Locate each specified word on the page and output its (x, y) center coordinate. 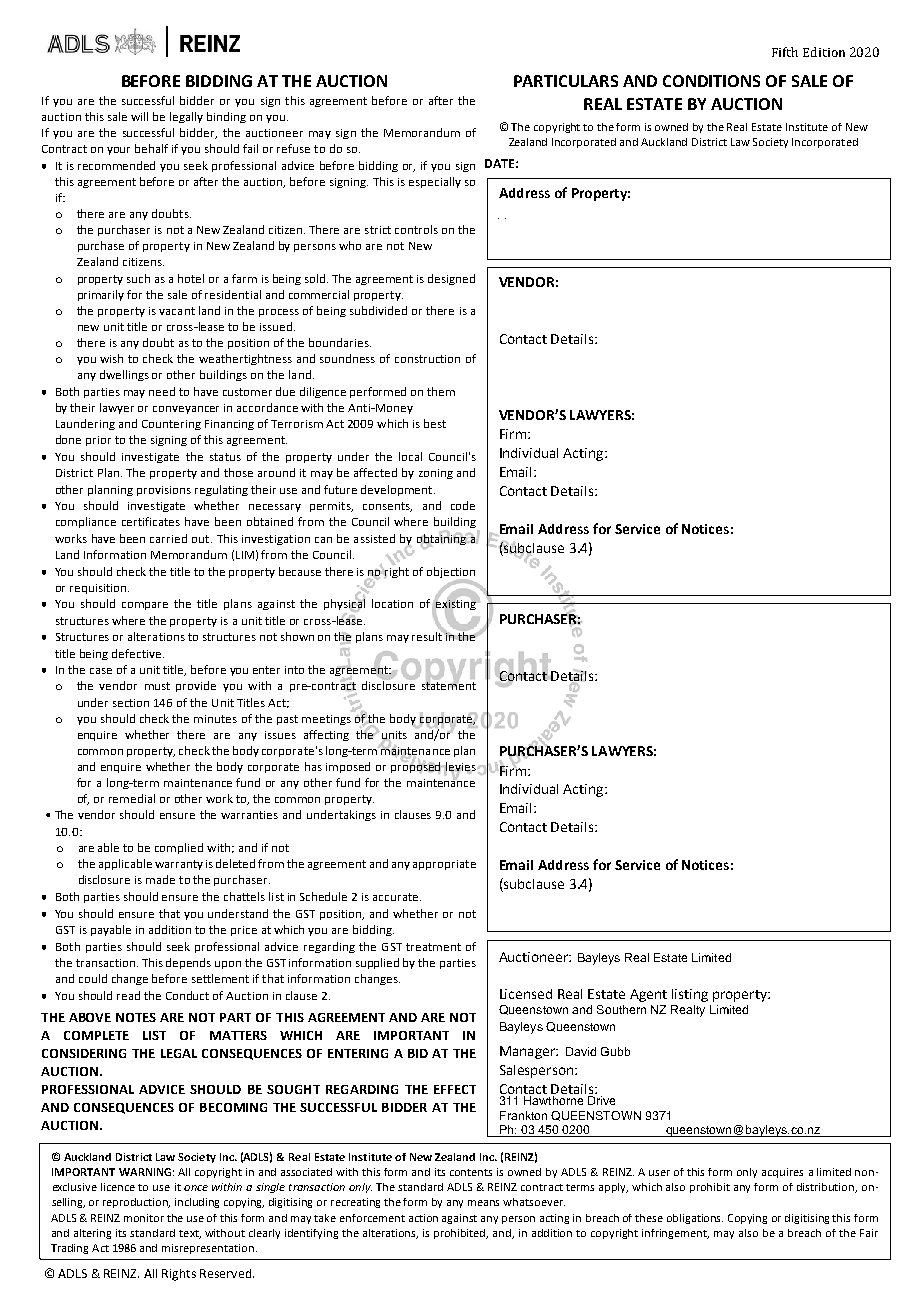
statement (449, 685)
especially (435, 182)
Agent (648, 995)
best (435, 423)
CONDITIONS (711, 81)
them (441, 391)
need (162, 391)
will (139, 116)
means (483, 1203)
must (157, 686)
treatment (433, 947)
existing (456, 605)
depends (188, 963)
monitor (144, 1218)
